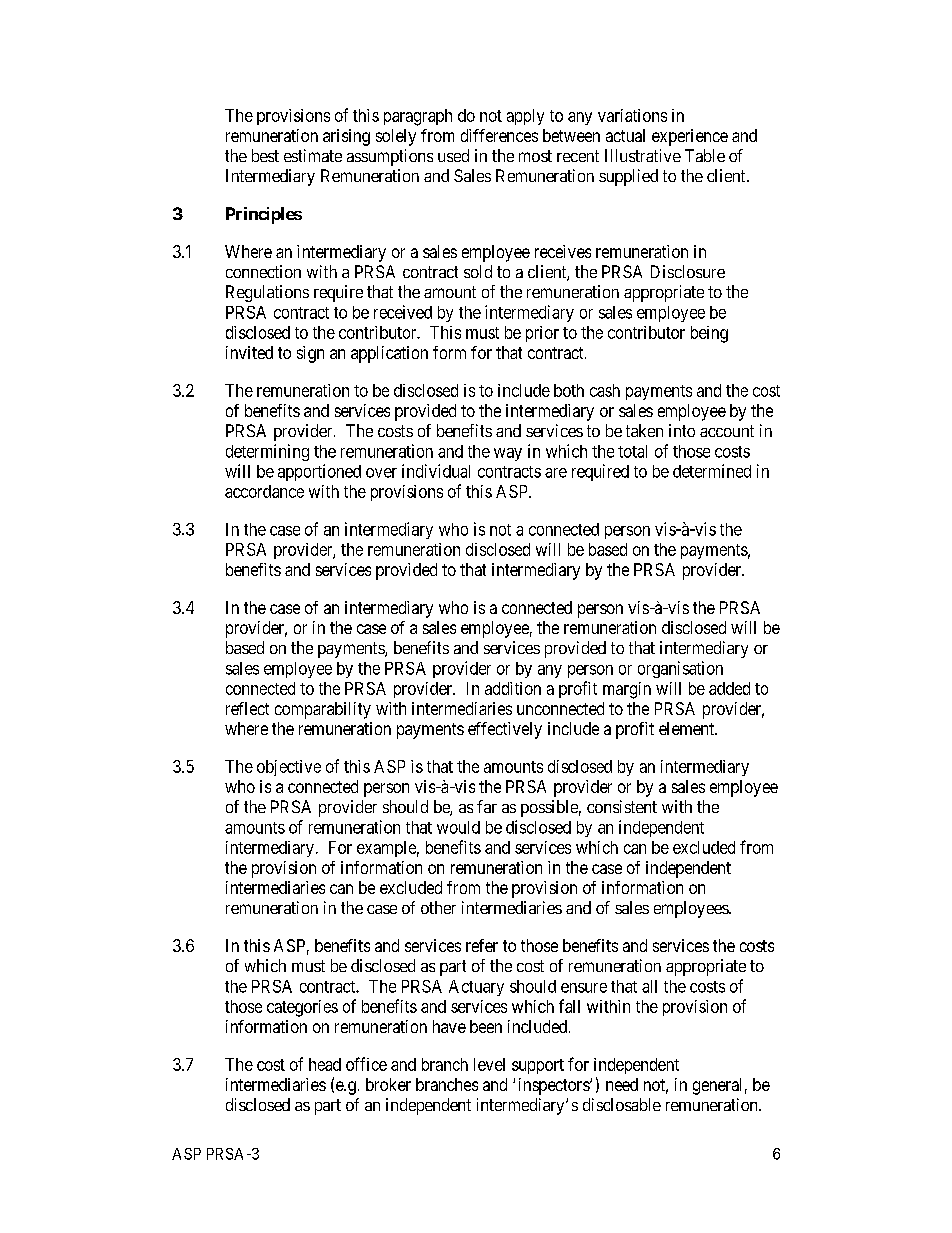 This screenshot has width=952, height=1233. I want to click on being, so click(709, 334).
